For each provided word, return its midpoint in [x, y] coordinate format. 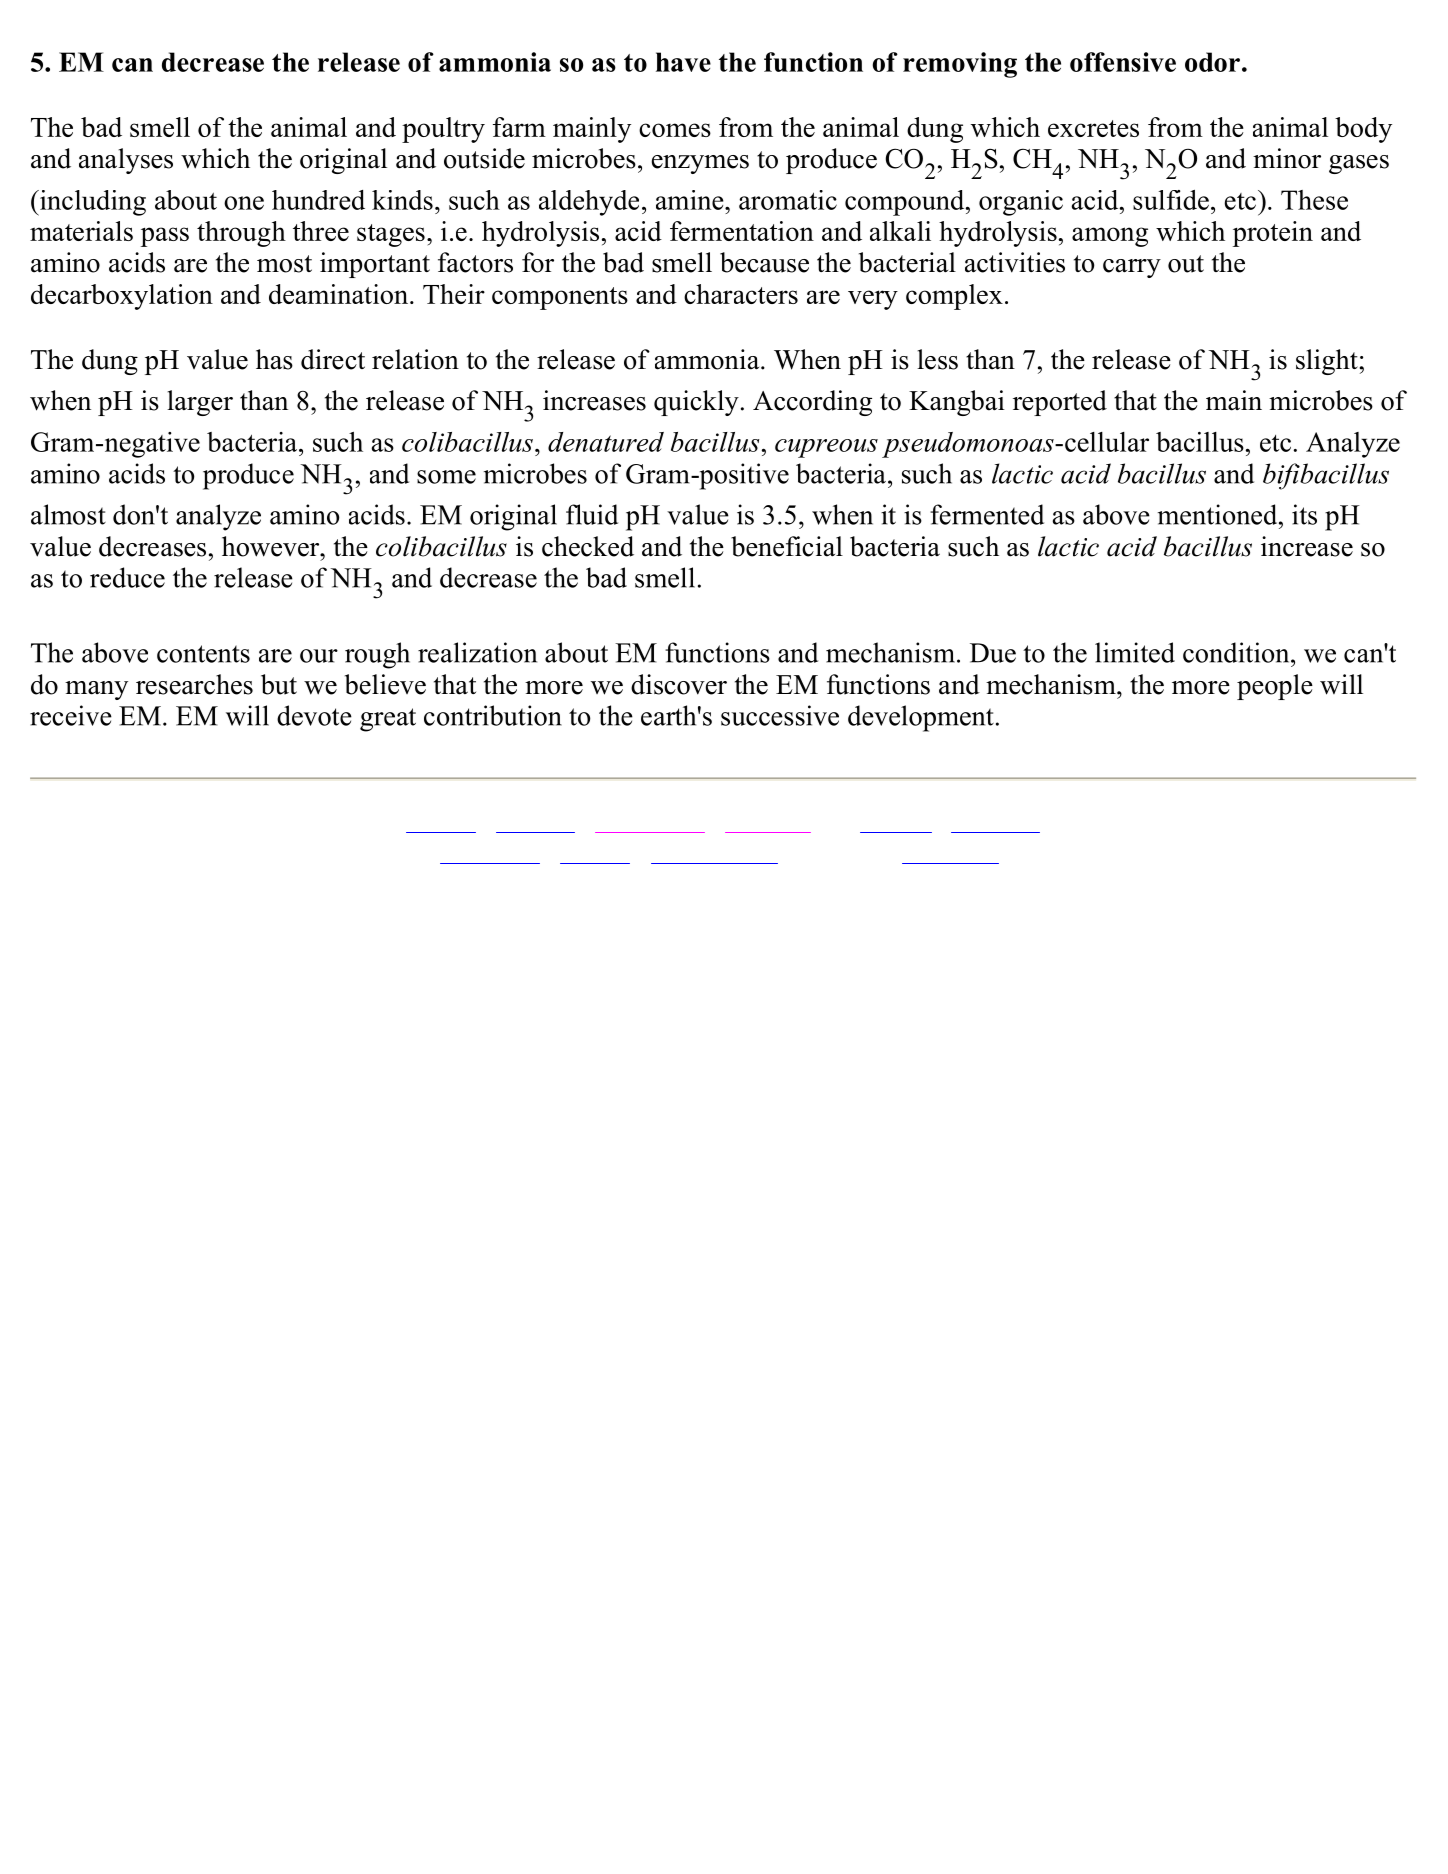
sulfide [1171, 200]
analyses [126, 161]
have [683, 62]
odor [1212, 62]
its [1304, 514]
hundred [318, 200]
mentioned [1219, 514]
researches [194, 684]
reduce [127, 577]
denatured [606, 442]
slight [1327, 362]
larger [200, 403]
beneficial [787, 546]
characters [741, 294]
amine [691, 200]
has [274, 359]
